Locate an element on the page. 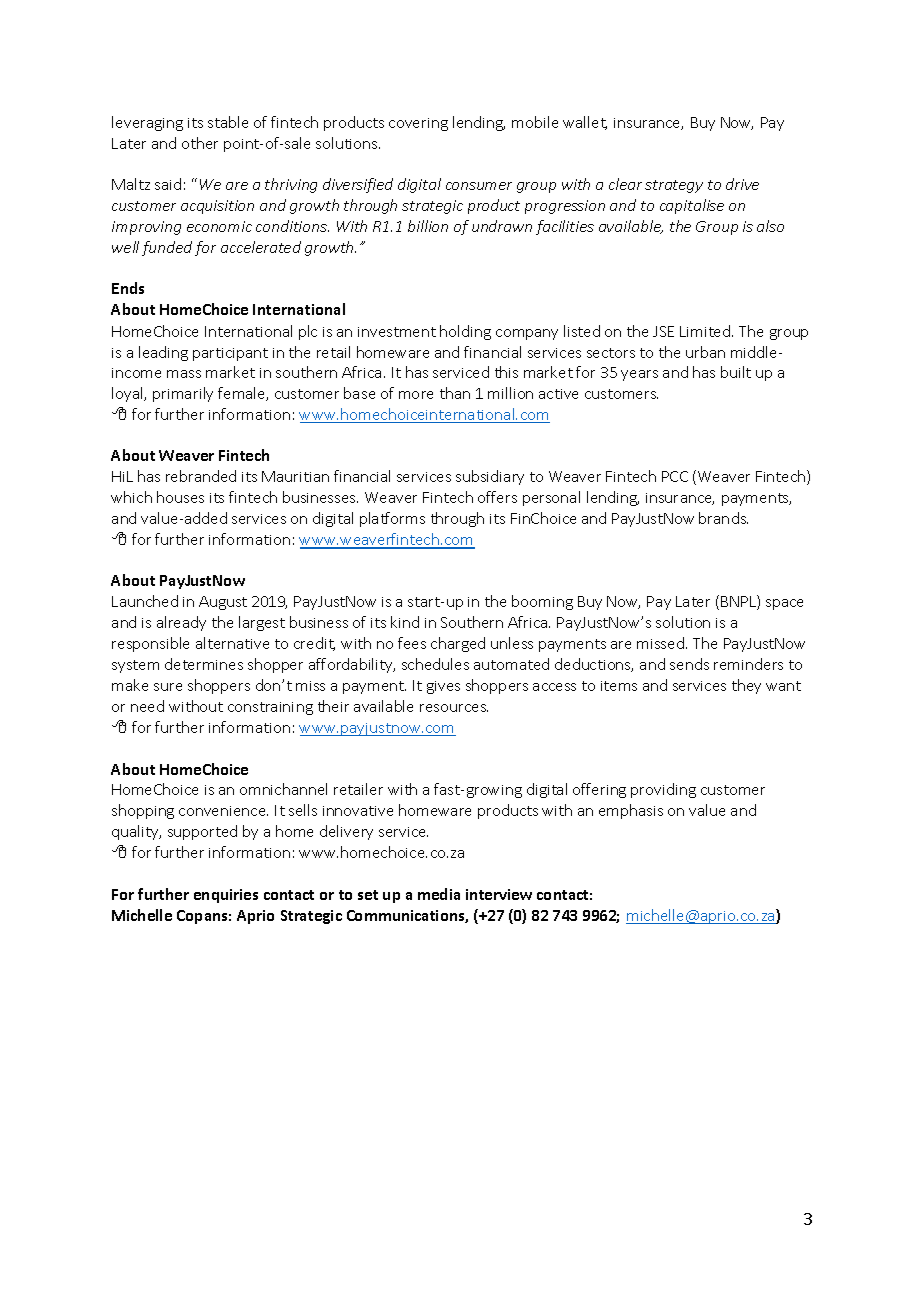  other is located at coordinates (200, 143).
